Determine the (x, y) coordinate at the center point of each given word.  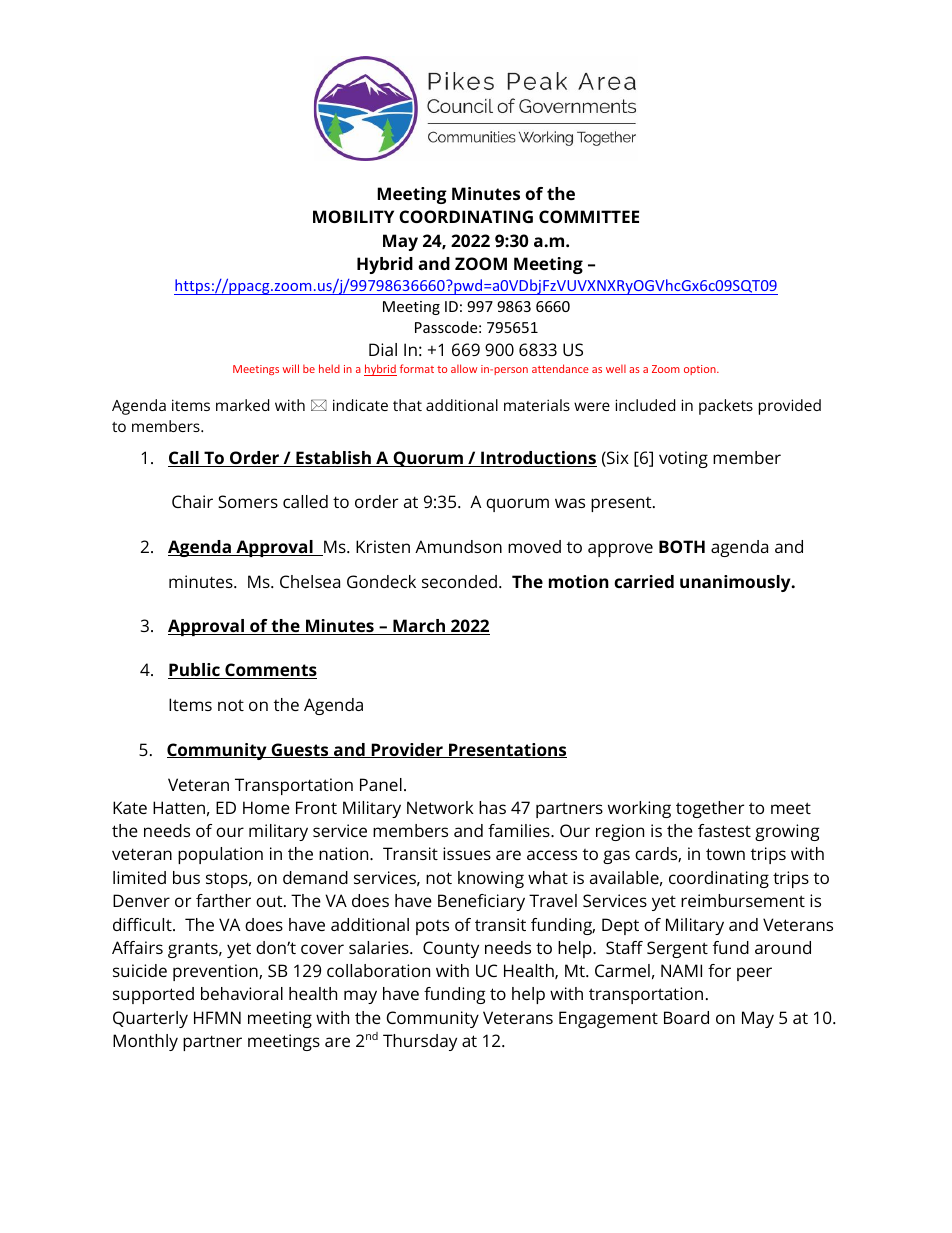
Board (686, 1017)
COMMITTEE (589, 216)
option (701, 370)
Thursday (420, 1042)
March (419, 627)
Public (195, 671)
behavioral (242, 993)
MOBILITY (353, 216)
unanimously (736, 583)
